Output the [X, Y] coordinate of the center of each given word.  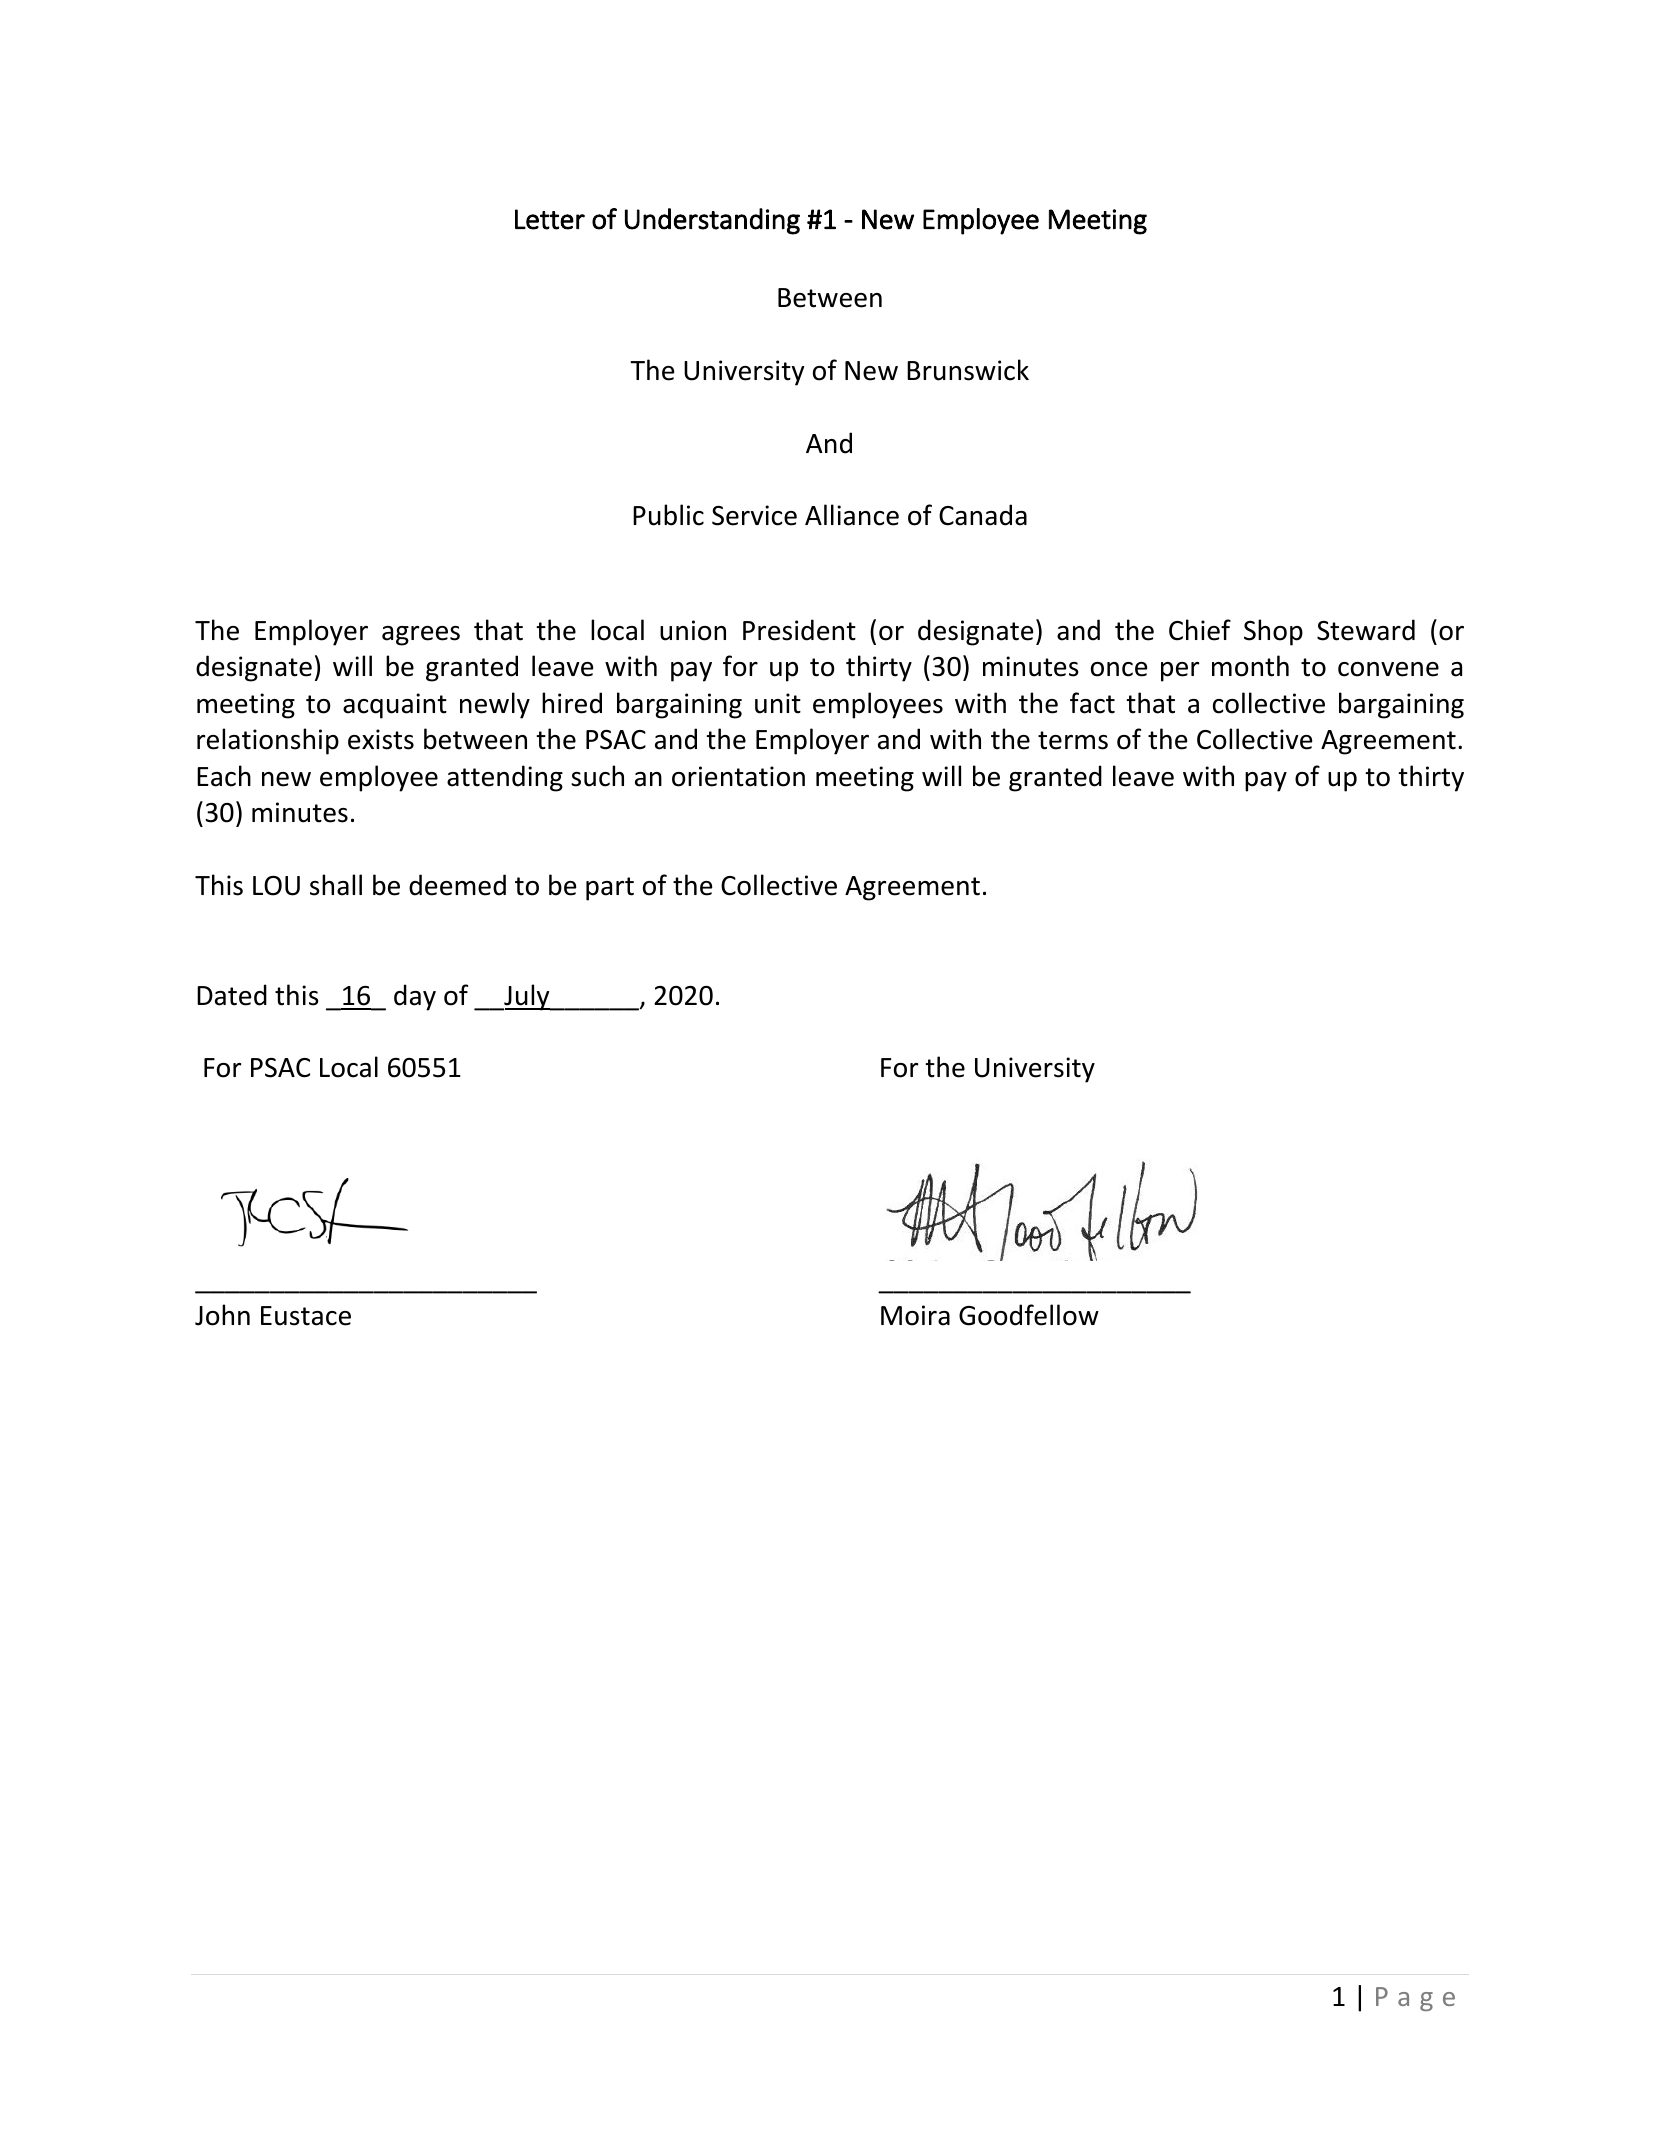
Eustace [306, 1316]
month [1250, 666]
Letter [550, 219]
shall [336, 885]
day [415, 997]
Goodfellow [1029, 1315]
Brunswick [968, 370]
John [222, 1315]
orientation [738, 776]
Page [1415, 1999]
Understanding [712, 221]
